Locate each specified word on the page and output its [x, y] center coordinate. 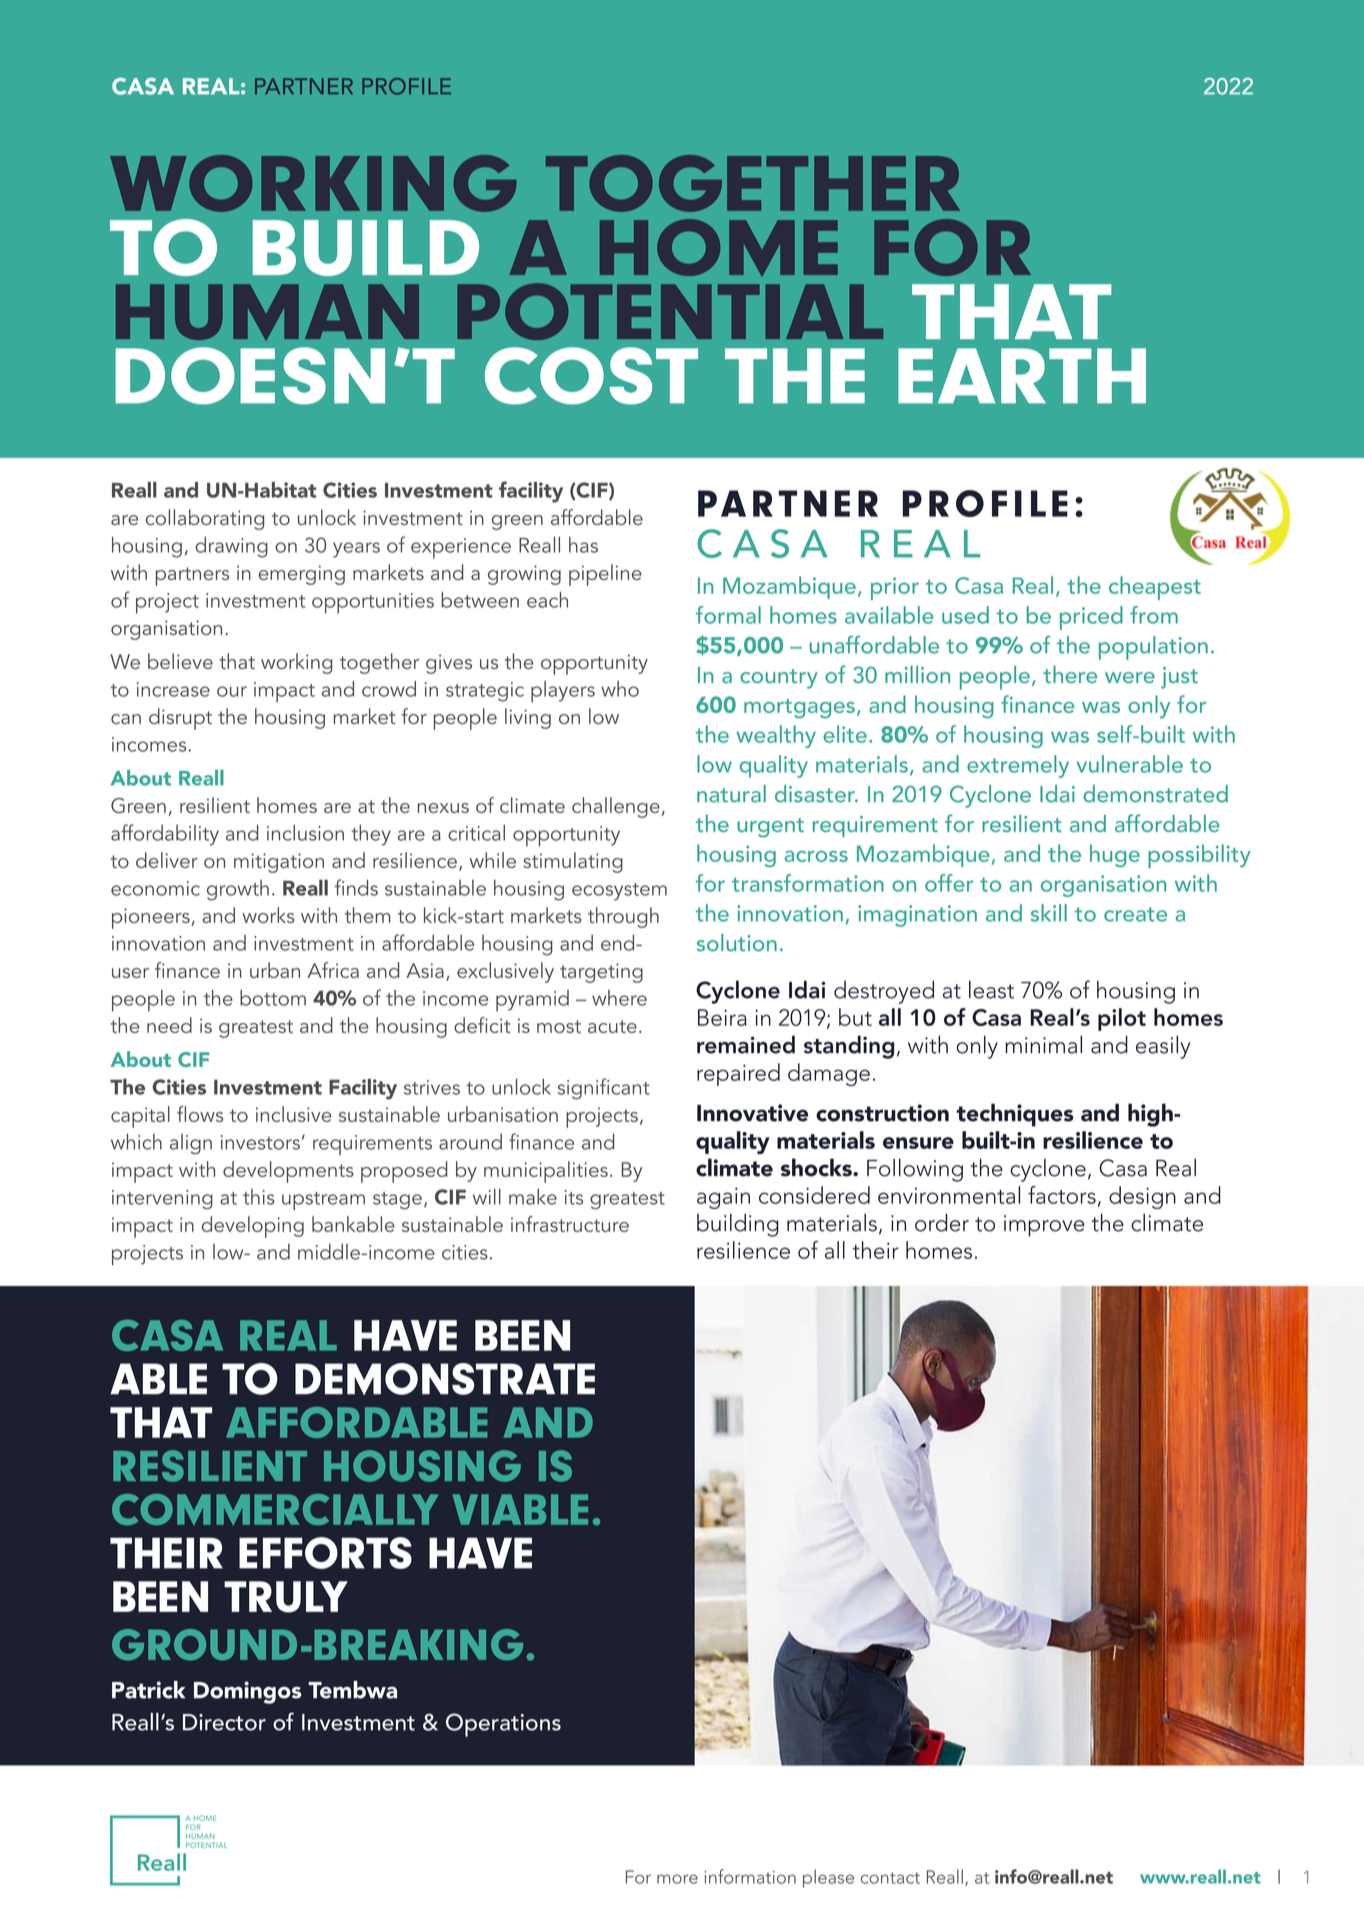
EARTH [1022, 376]
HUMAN [267, 312]
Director [224, 1722]
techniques [1015, 1115]
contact [890, 1878]
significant [604, 1089]
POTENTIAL [670, 311]
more [677, 1879]
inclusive [294, 1114]
